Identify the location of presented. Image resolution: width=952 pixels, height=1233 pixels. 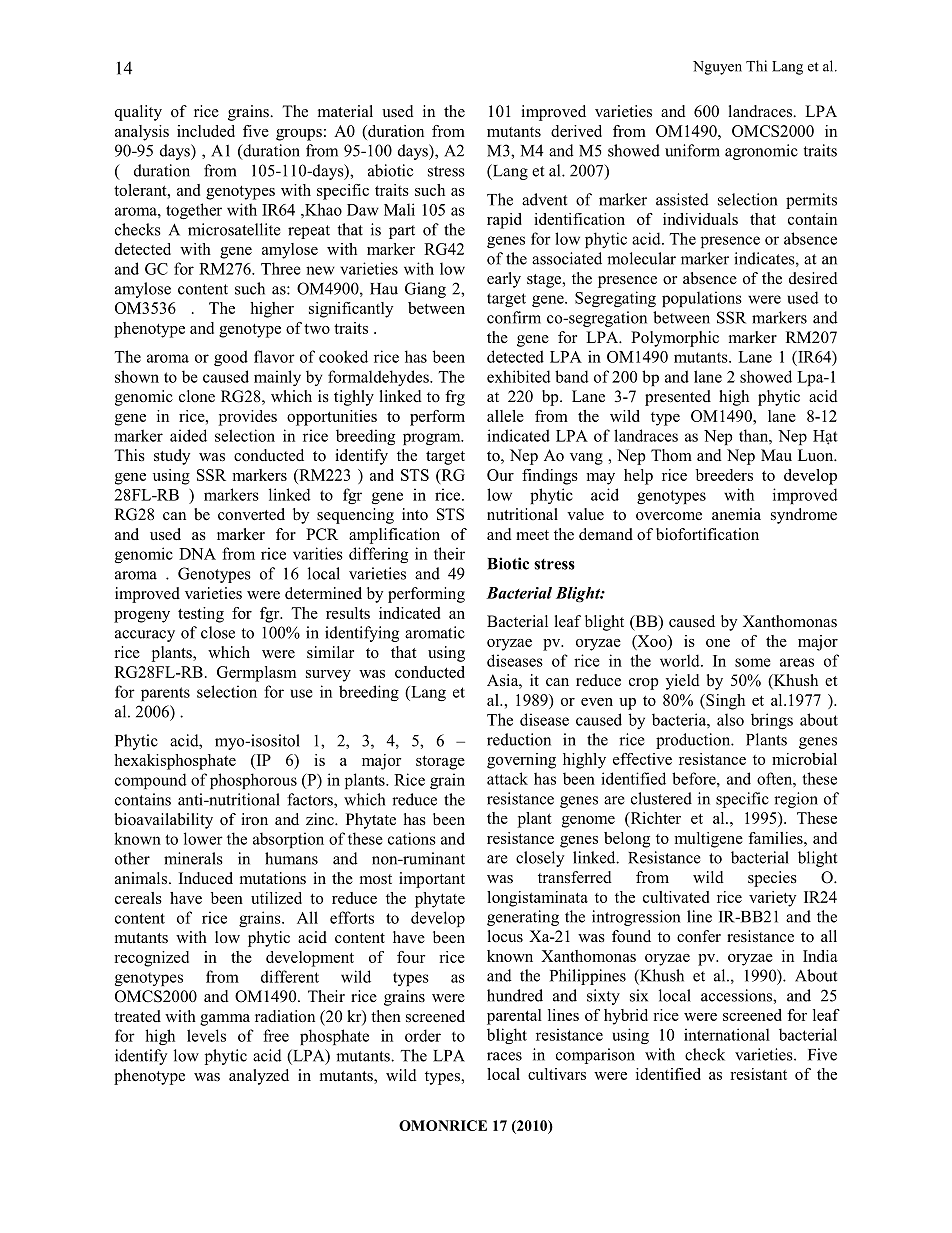
(678, 398).
